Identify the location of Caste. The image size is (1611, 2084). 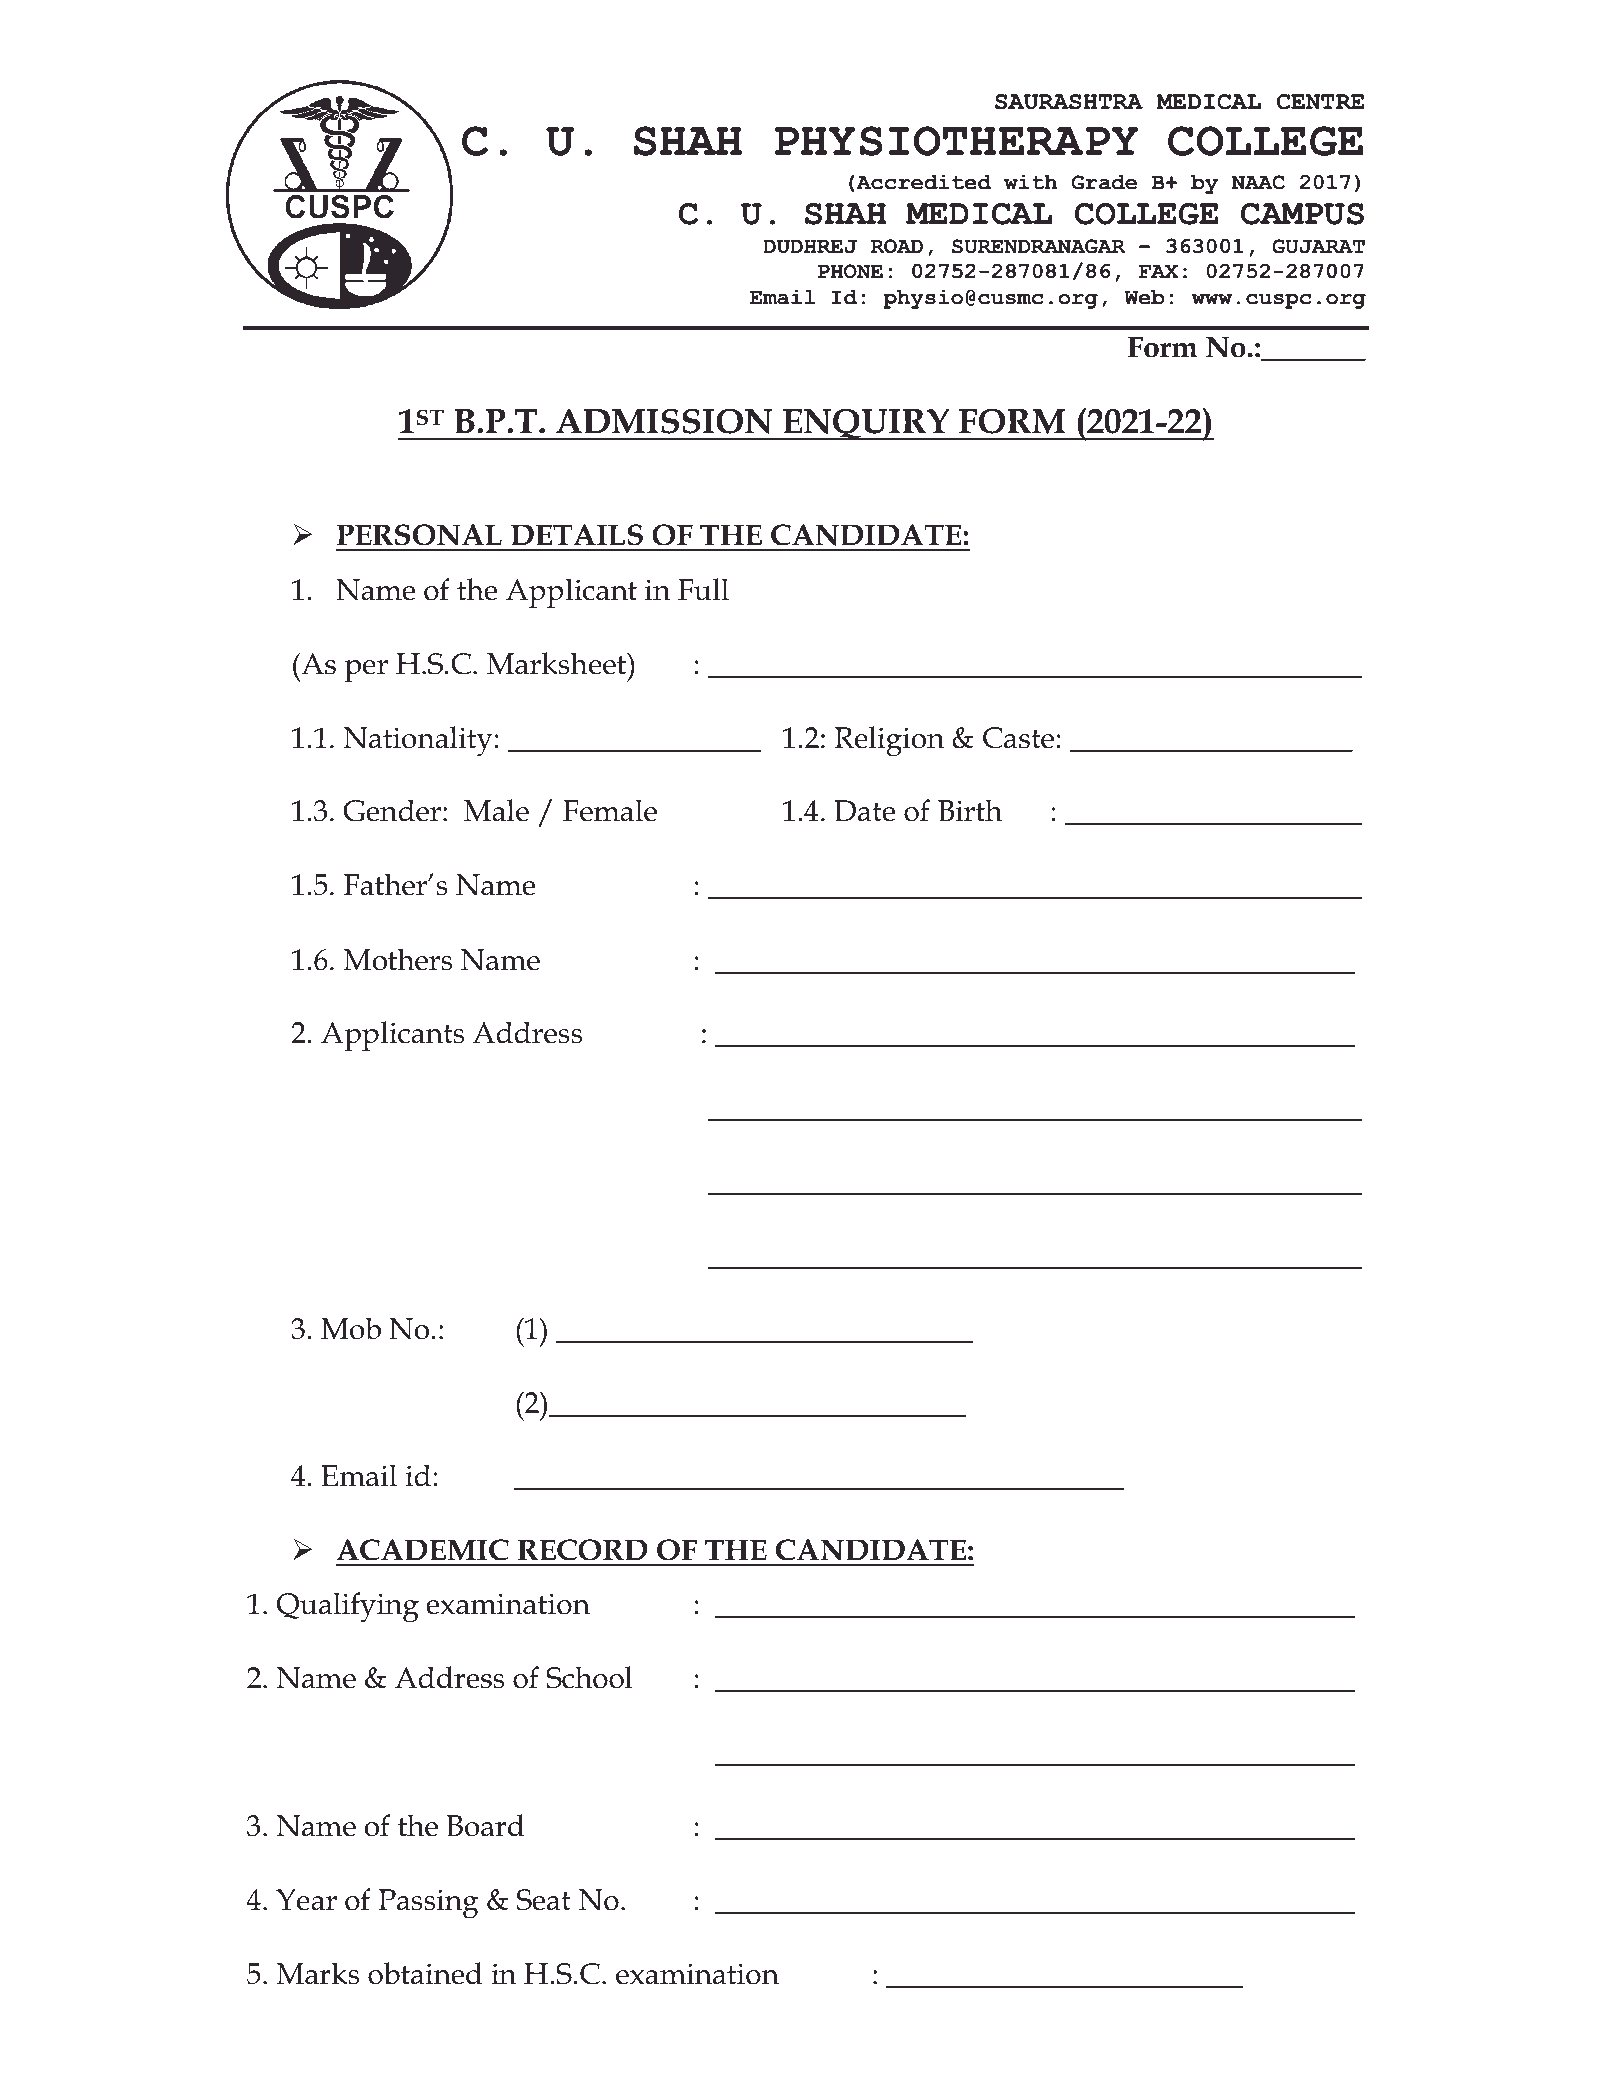
(1018, 738).
